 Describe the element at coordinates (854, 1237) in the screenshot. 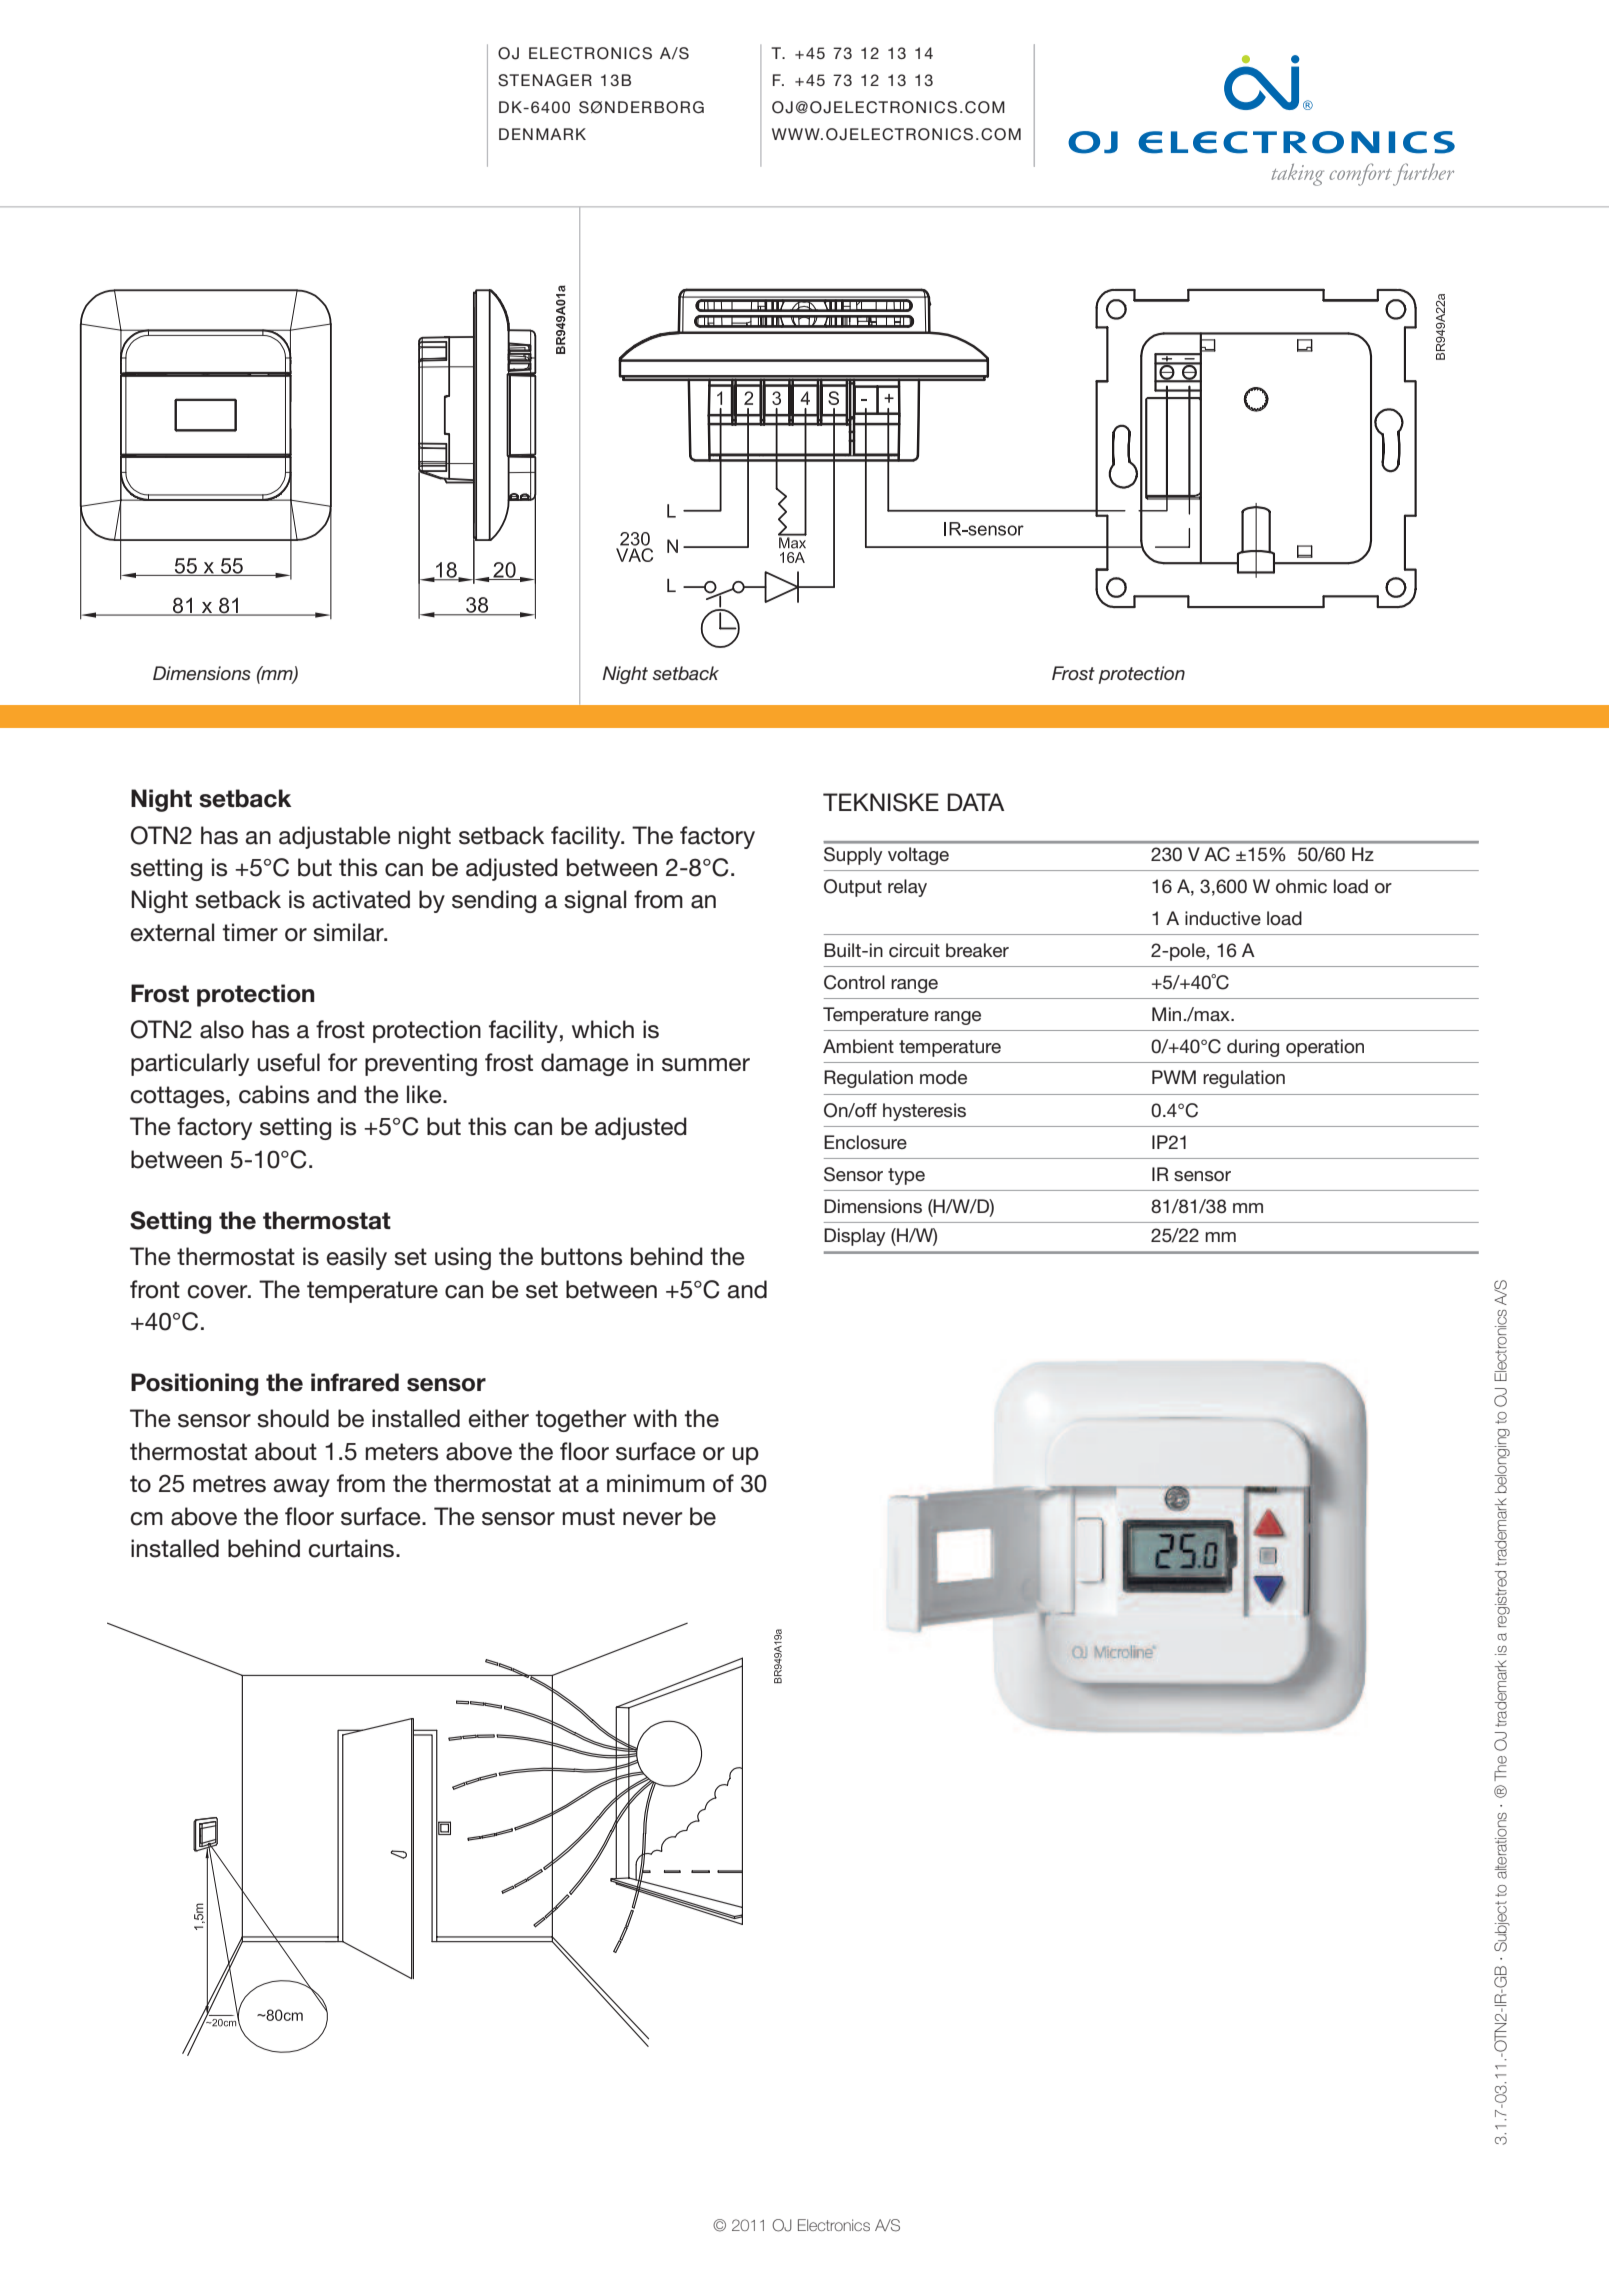

I see `Display` at that location.
